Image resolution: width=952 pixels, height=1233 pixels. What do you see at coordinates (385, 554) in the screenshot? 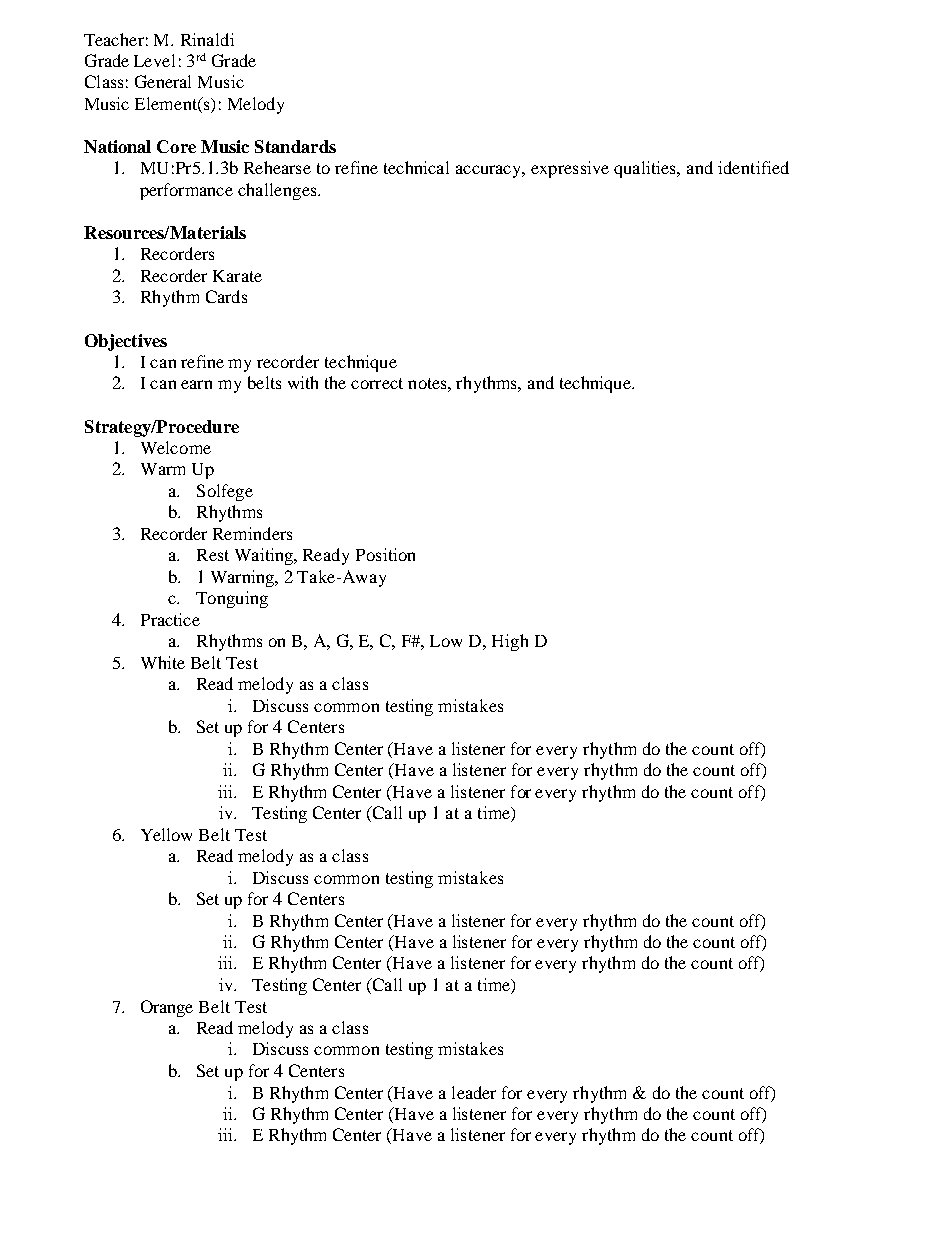
I see `Position` at bounding box center [385, 554].
